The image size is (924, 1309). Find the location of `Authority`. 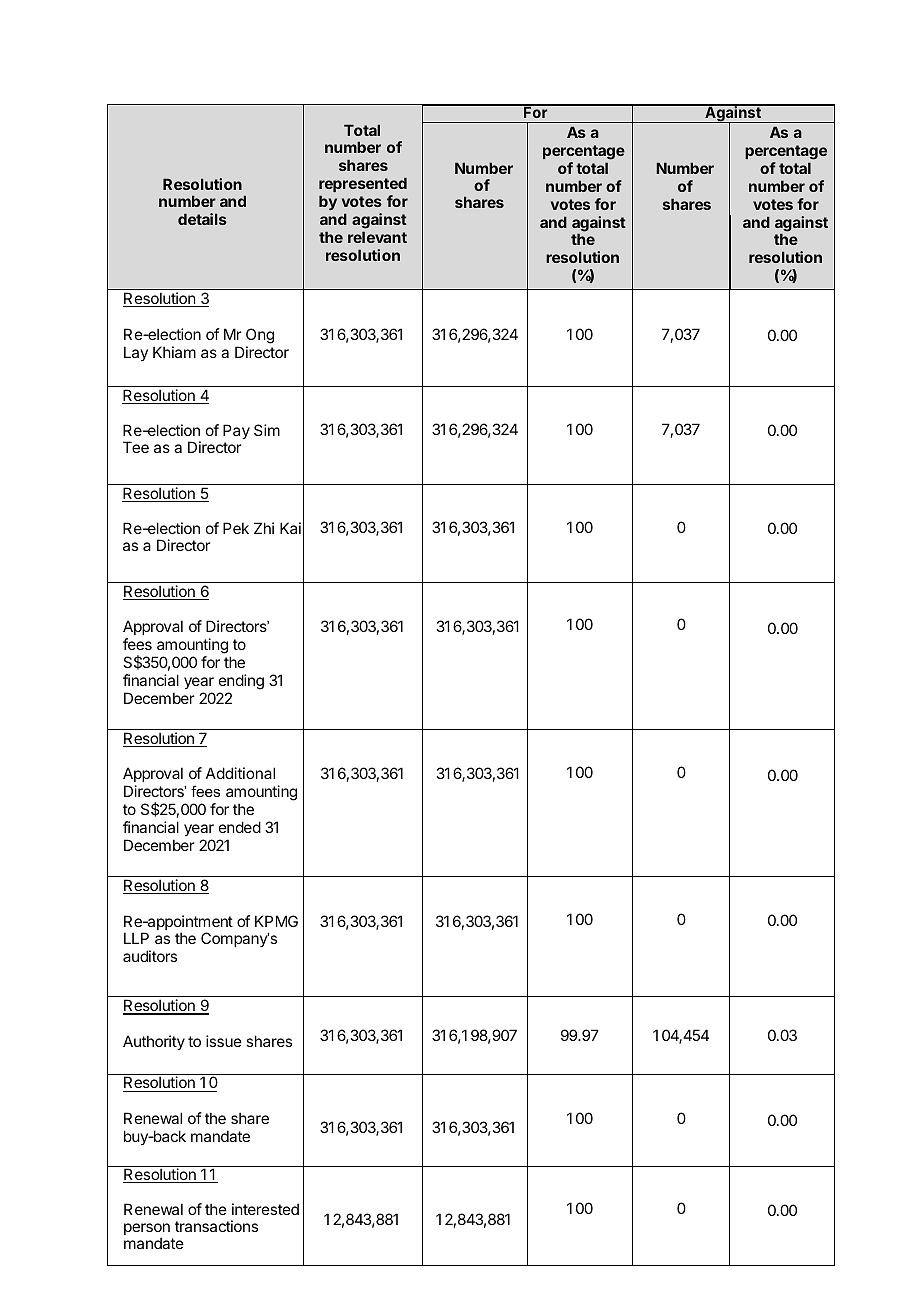

Authority is located at coordinates (154, 1042).
